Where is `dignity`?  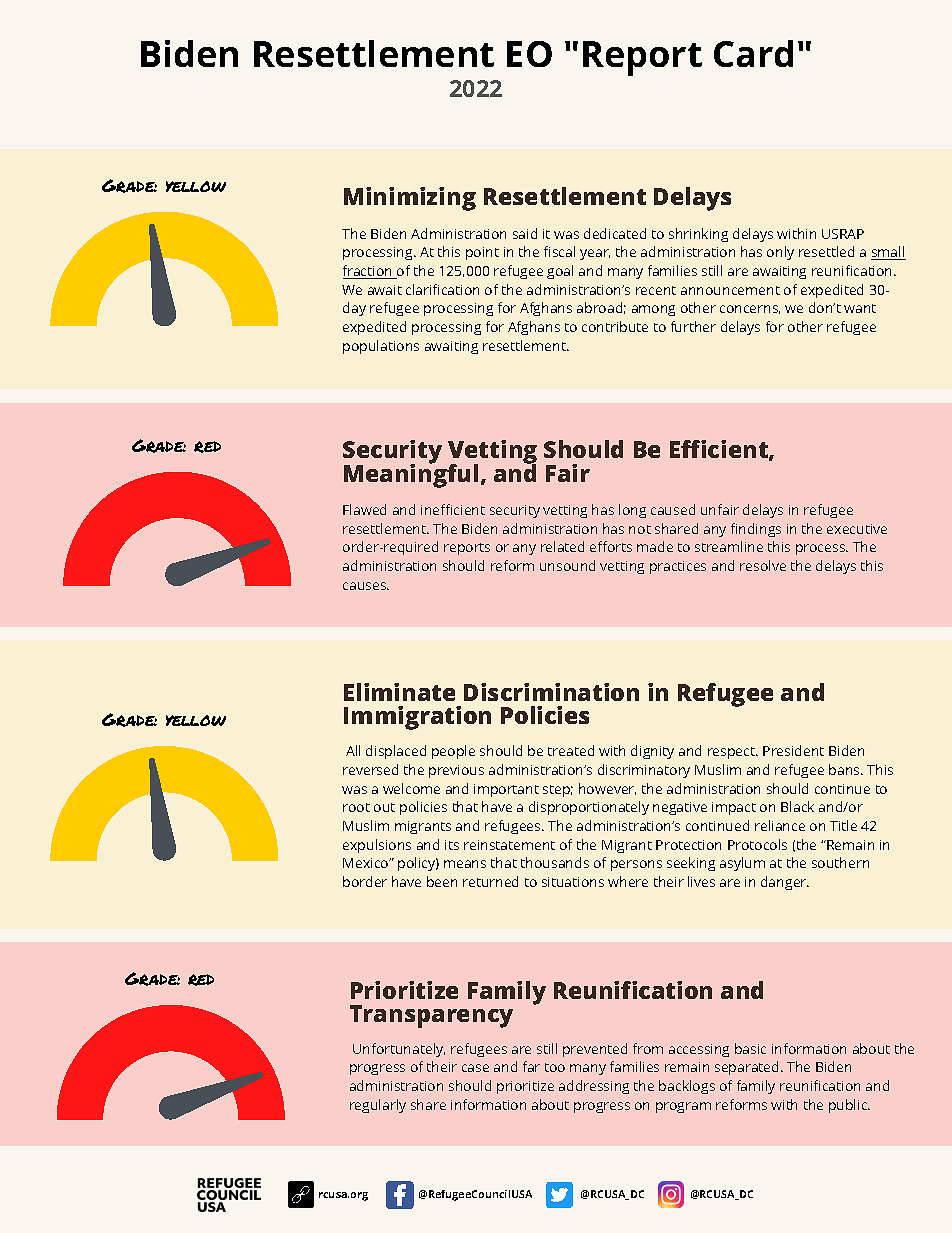 dignity is located at coordinates (652, 752).
